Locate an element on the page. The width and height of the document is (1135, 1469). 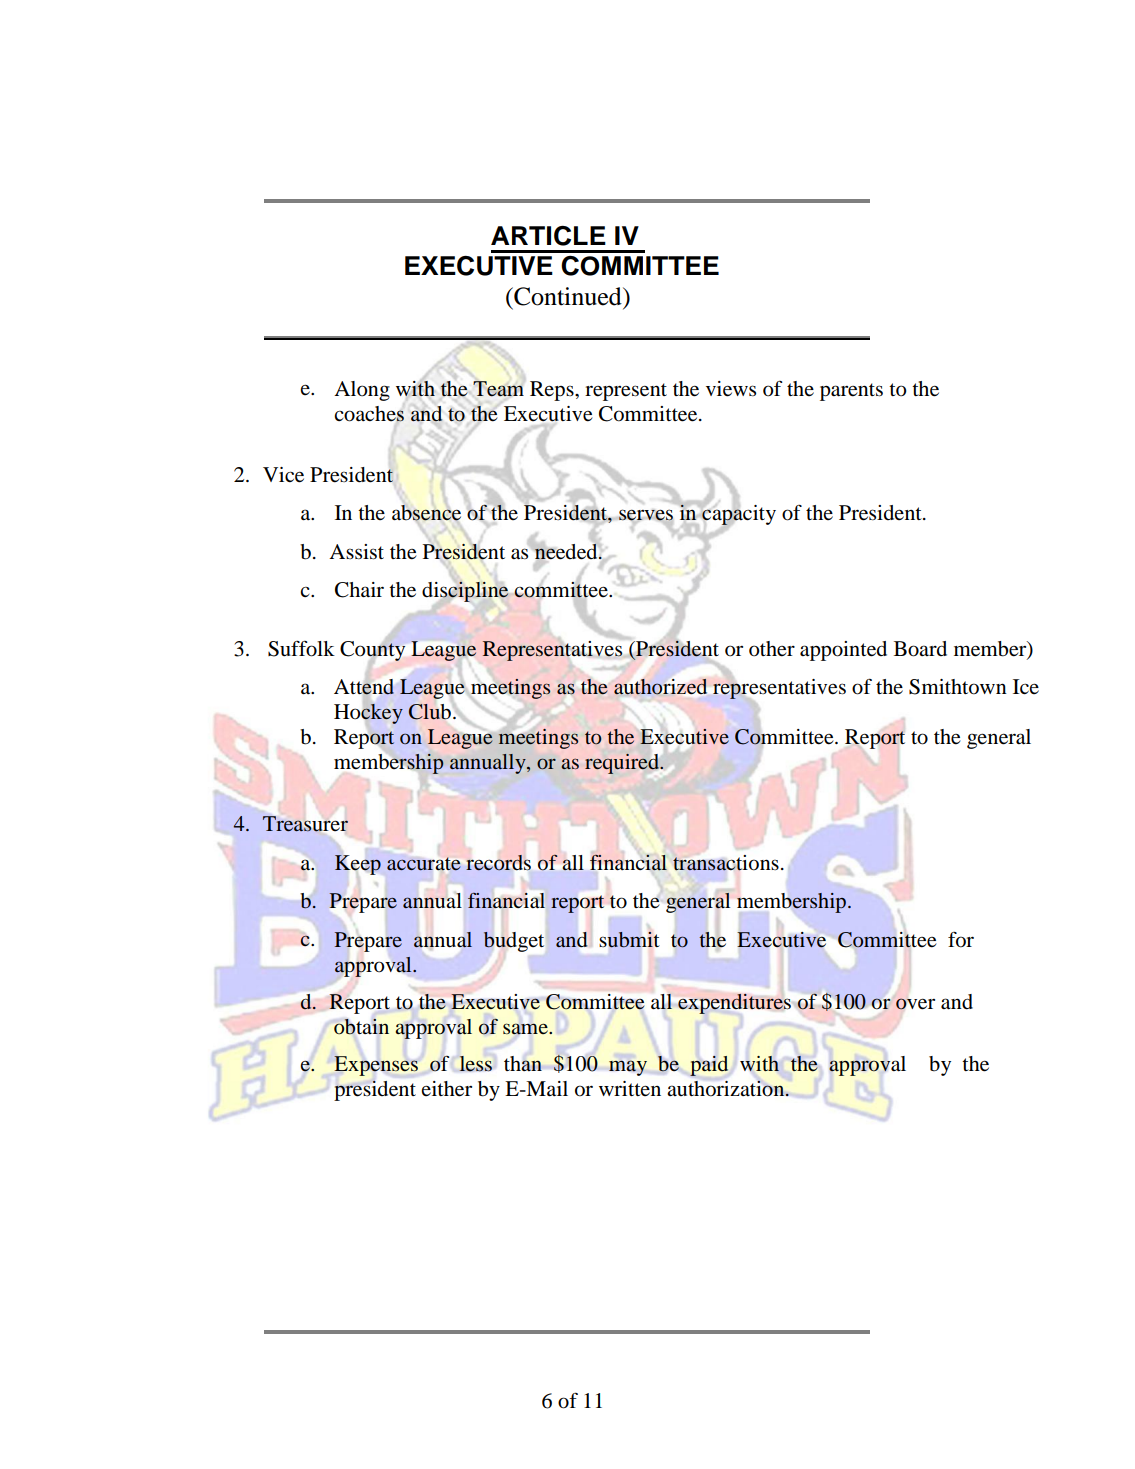
Treasurer is located at coordinates (305, 824).
